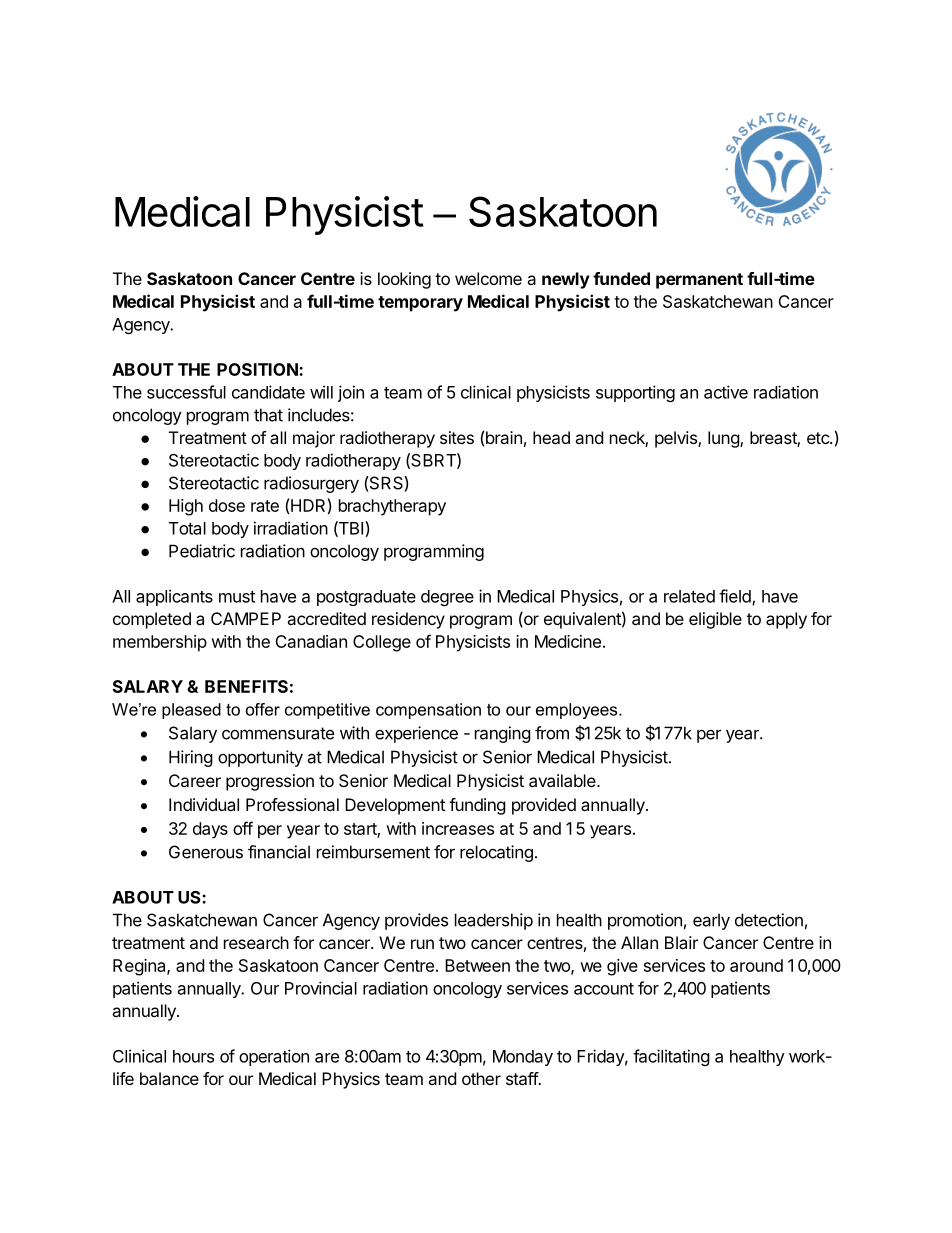  I want to click on hours, so click(193, 1056).
